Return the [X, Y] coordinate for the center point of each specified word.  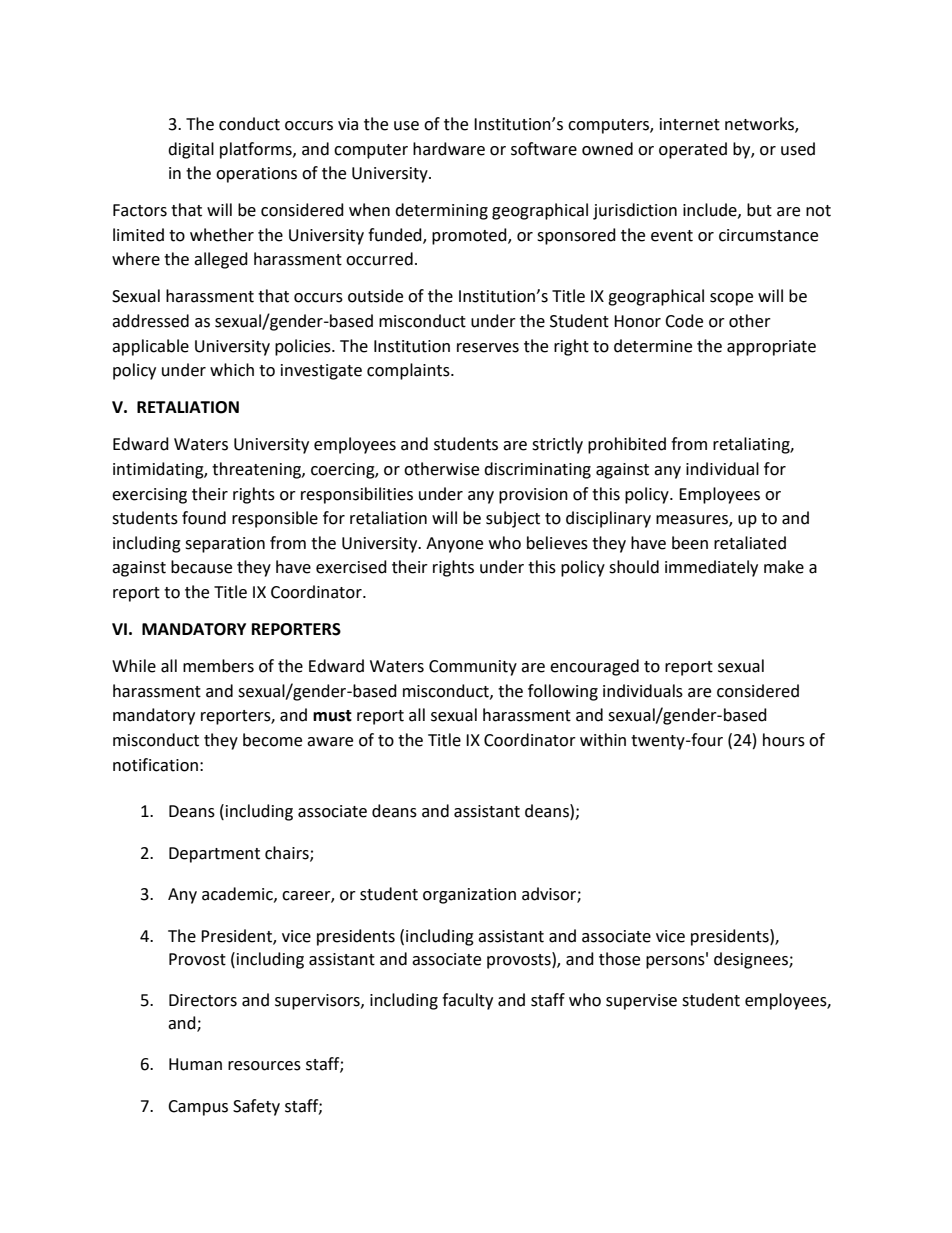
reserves [488, 348]
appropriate [771, 348]
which [232, 370]
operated [693, 150]
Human [195, 1064]
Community [473, 668]
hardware [449, 149]
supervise [641, 1002]
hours [784, 740]
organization [469, 896]
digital [191, 150]
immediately [711, 568]
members [218, 666]
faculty [467, 1001]
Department [214, 855]
